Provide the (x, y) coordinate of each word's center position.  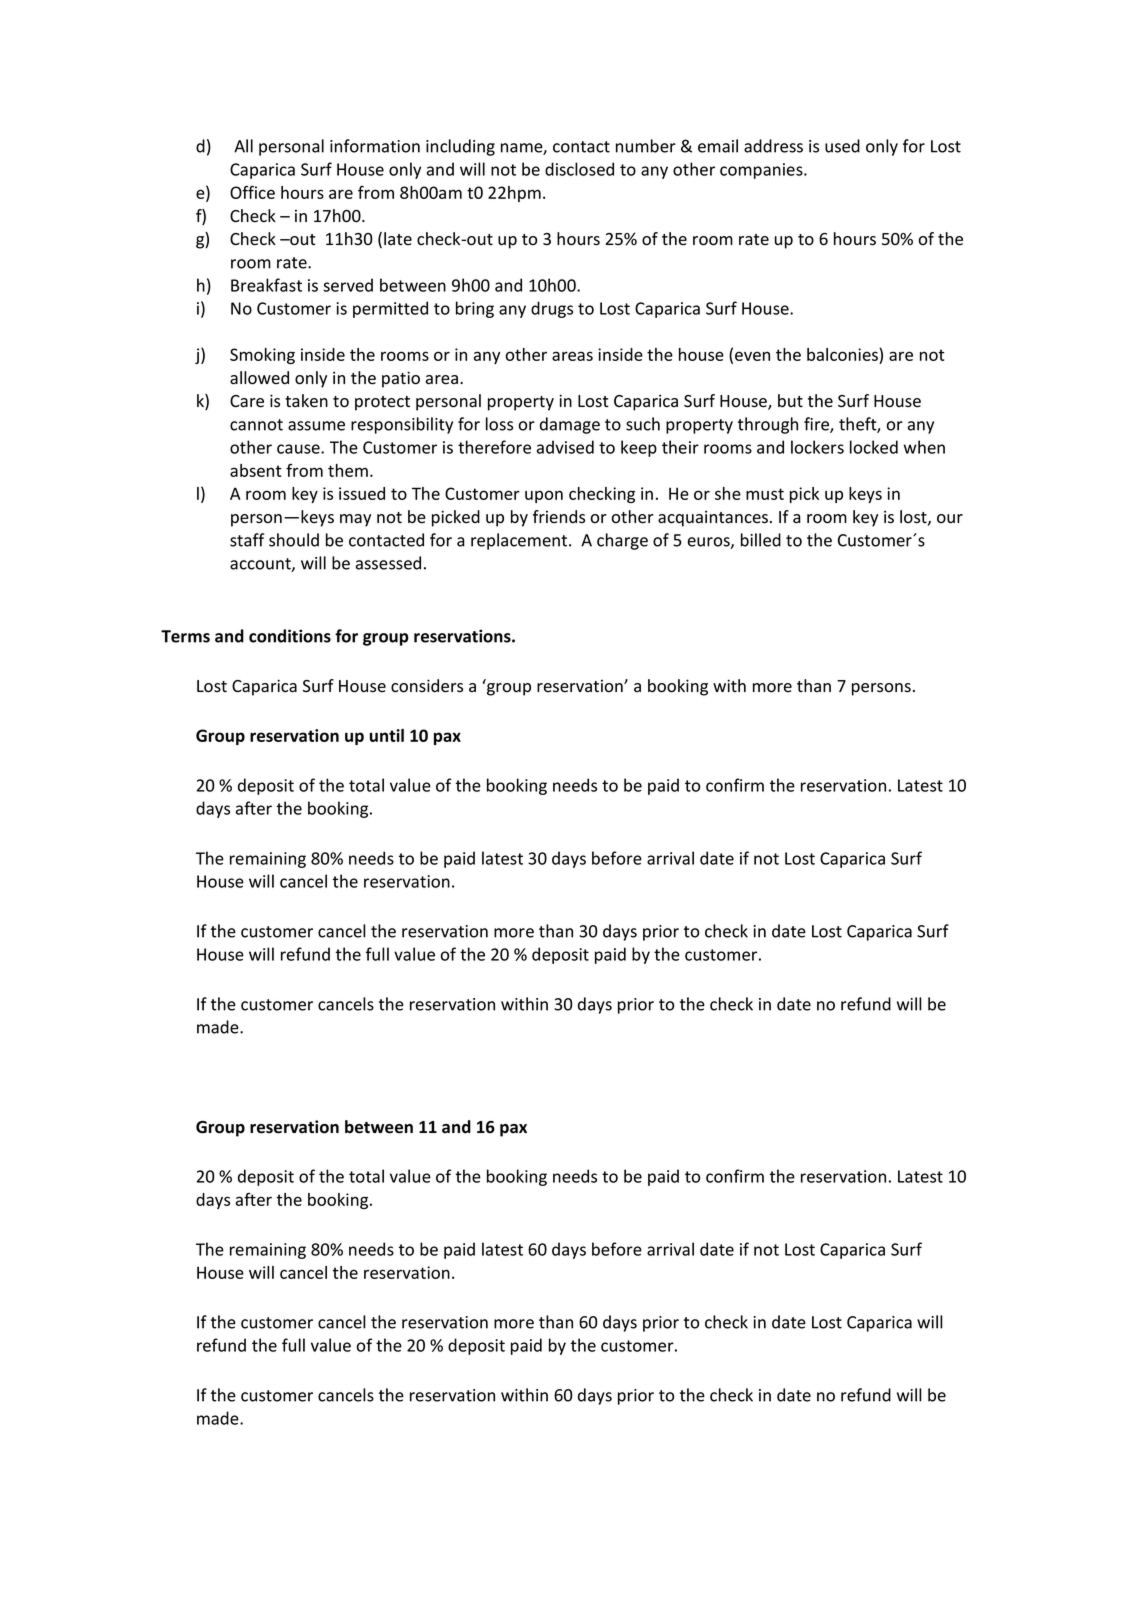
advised (565, 447)
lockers (817, 447)
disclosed (579, 169)
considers (427, 686)
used (842, 146)
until (387, 735)
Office (252, 192)
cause (299, 449)
